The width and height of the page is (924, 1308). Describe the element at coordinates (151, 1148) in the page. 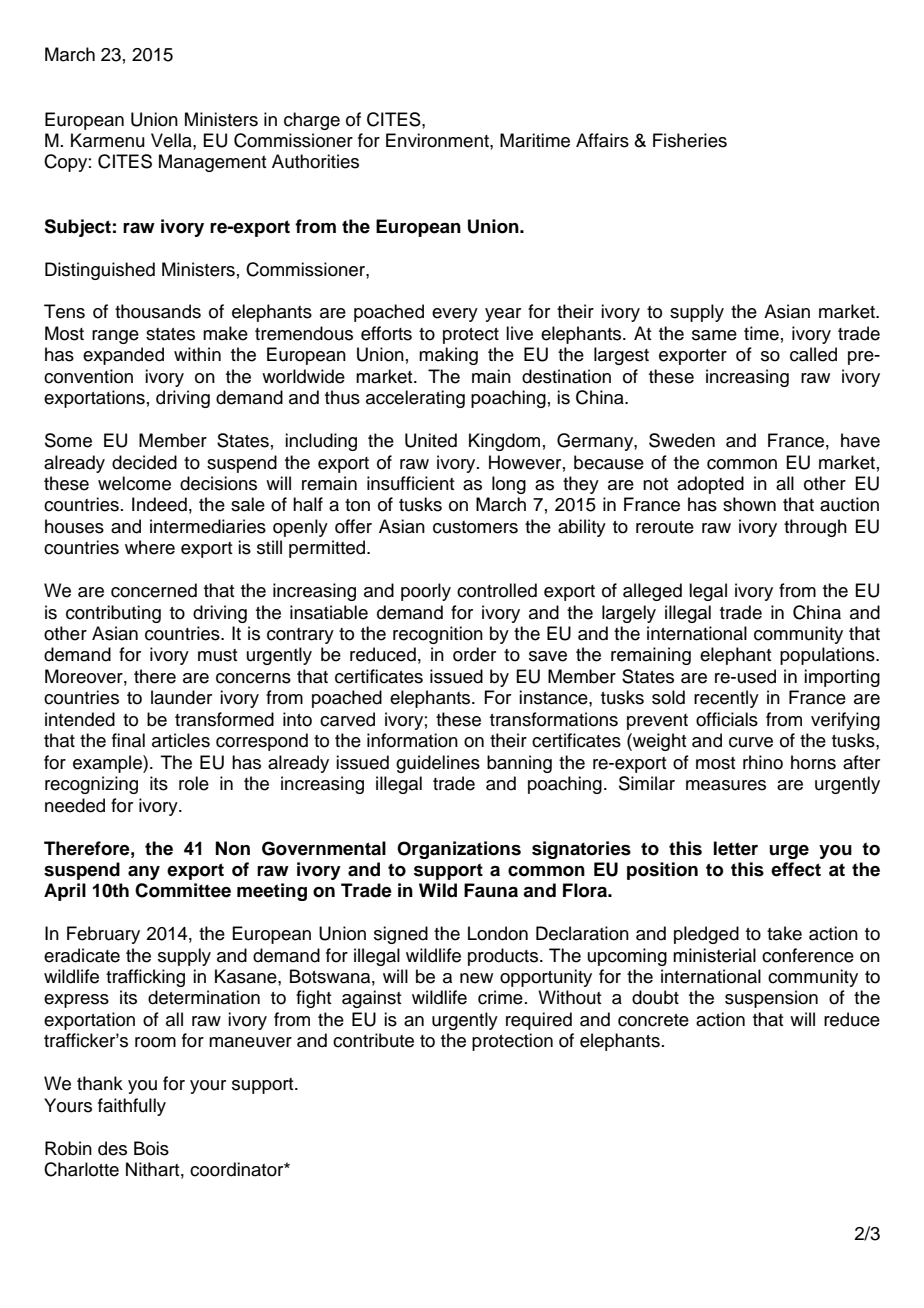

I see `Bois` at that location.
